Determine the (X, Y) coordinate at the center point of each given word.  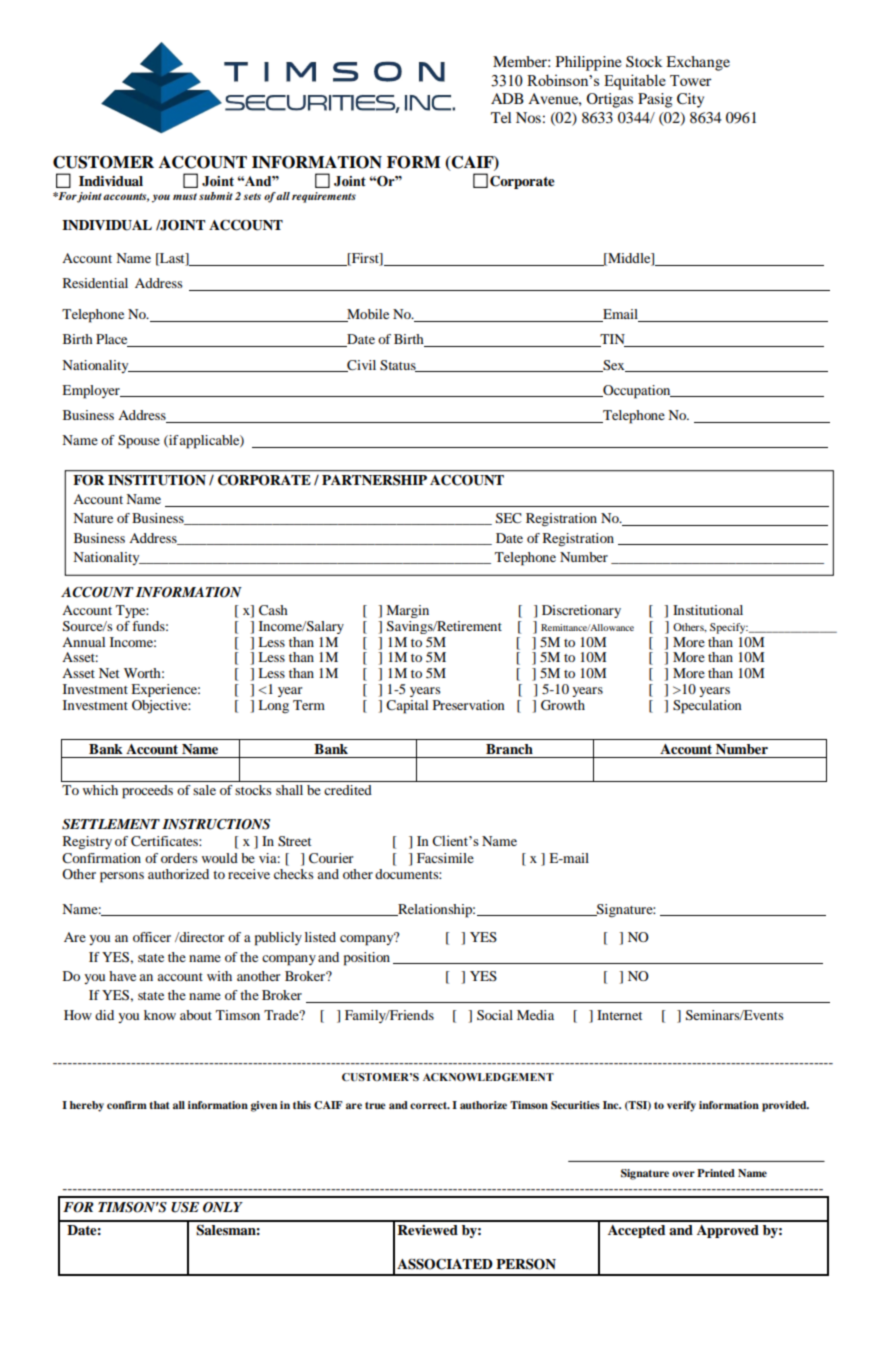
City (690, 100)
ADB (507, 98)
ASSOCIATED (445, 1264)
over (683, 1174)
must (185, 196)
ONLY (223, 1207)
